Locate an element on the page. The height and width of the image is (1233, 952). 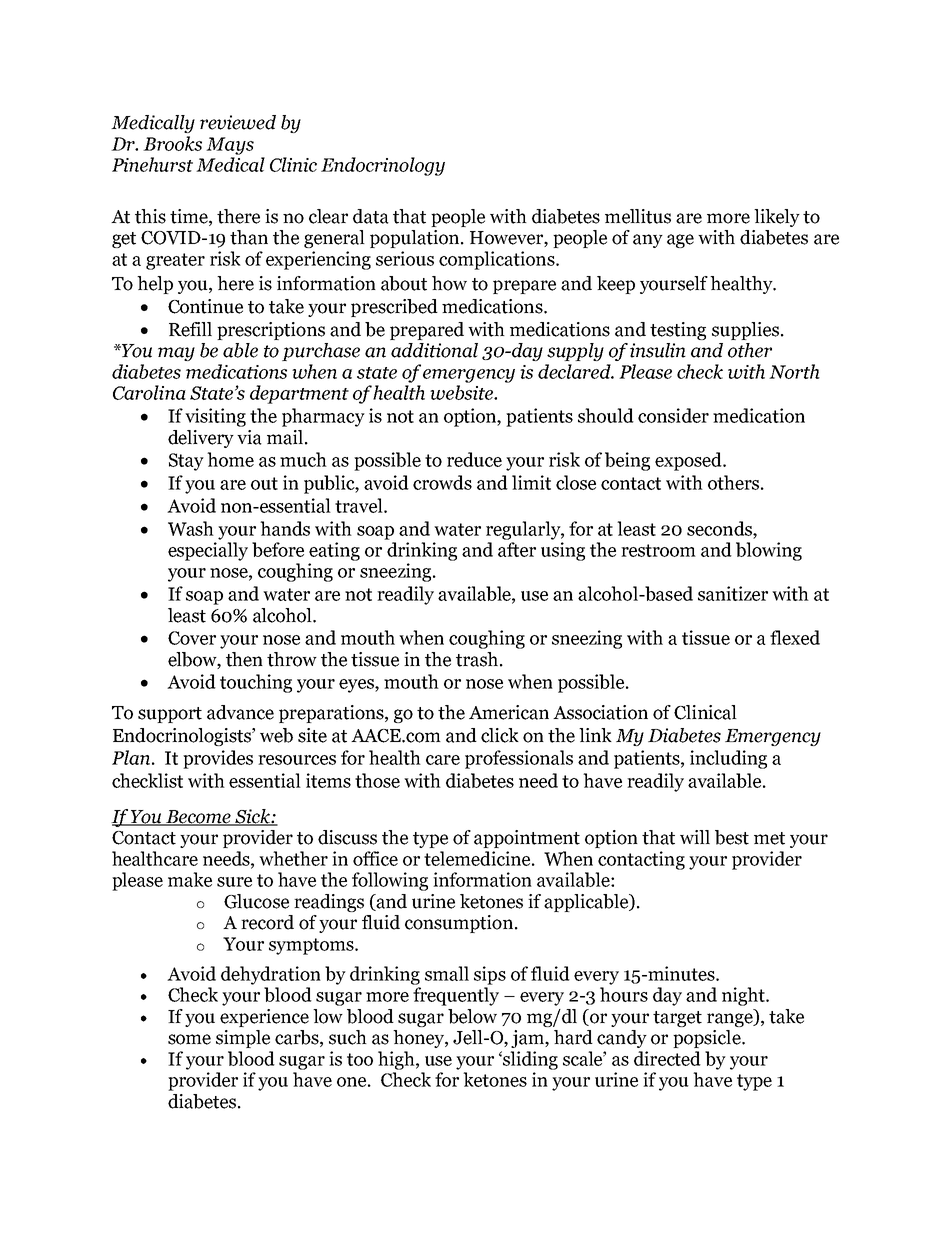
some is located at coordinates (189, 1039).
